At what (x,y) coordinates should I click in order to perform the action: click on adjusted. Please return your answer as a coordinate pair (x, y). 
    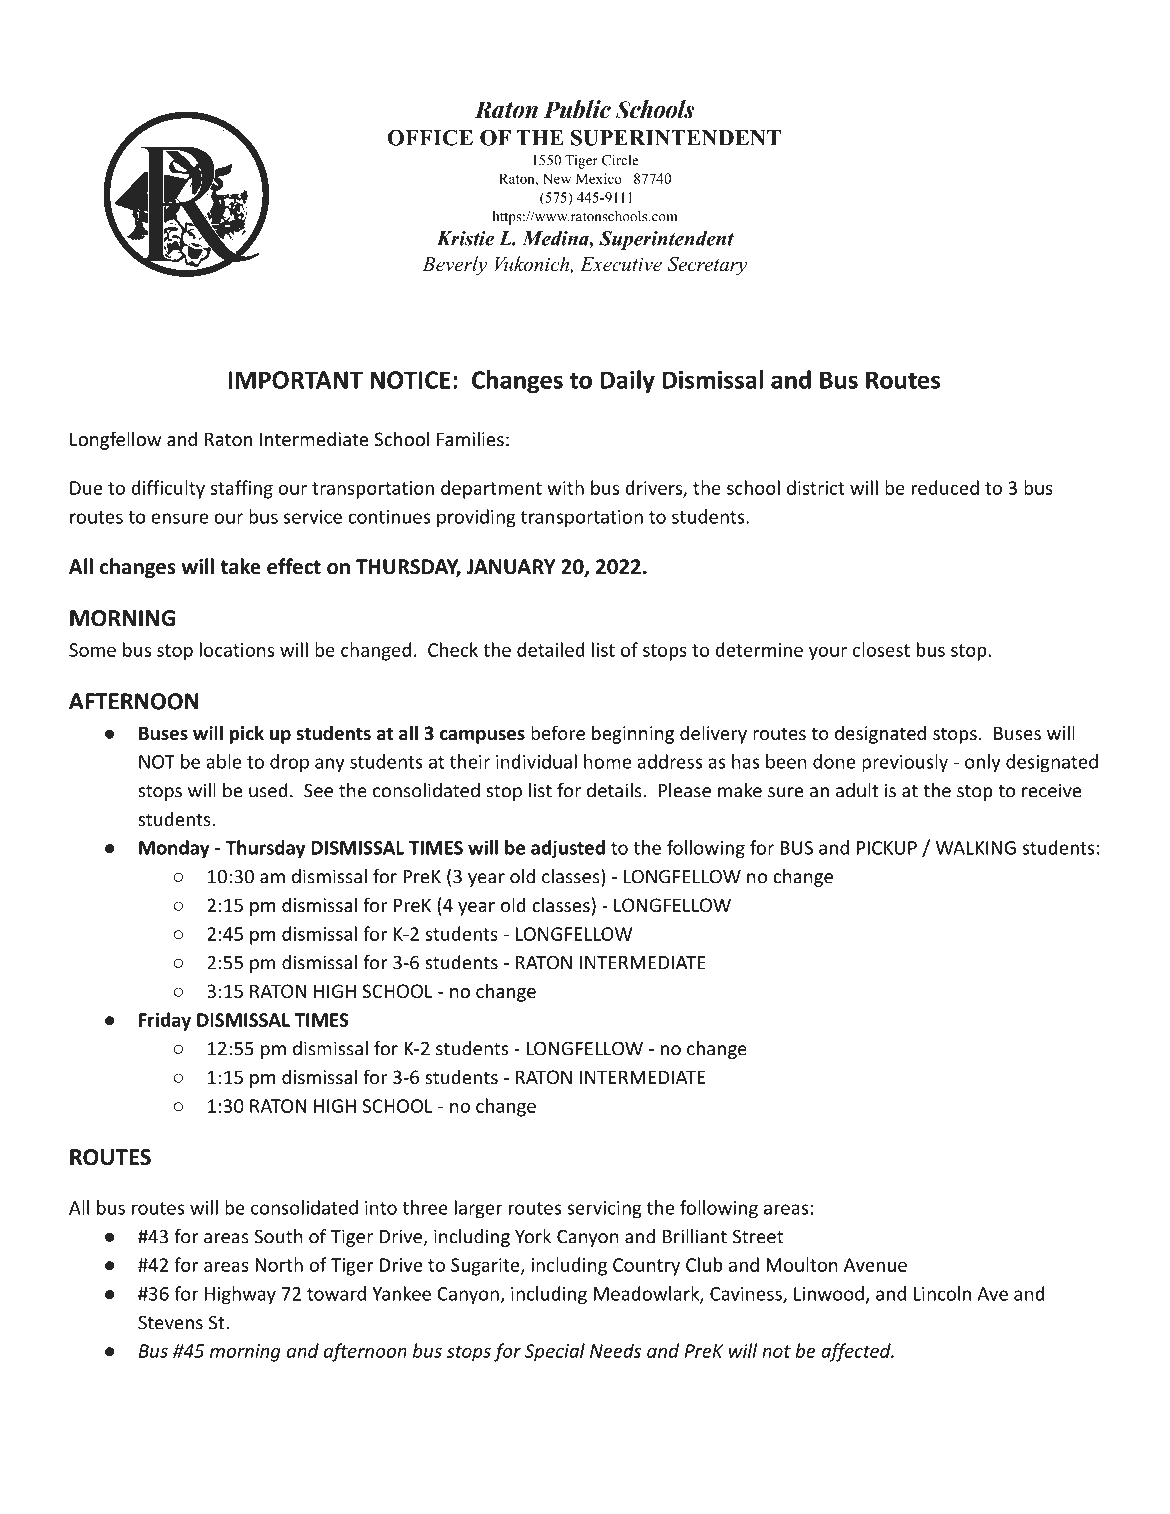
    Looking at the image, I should click on (568, 849).
